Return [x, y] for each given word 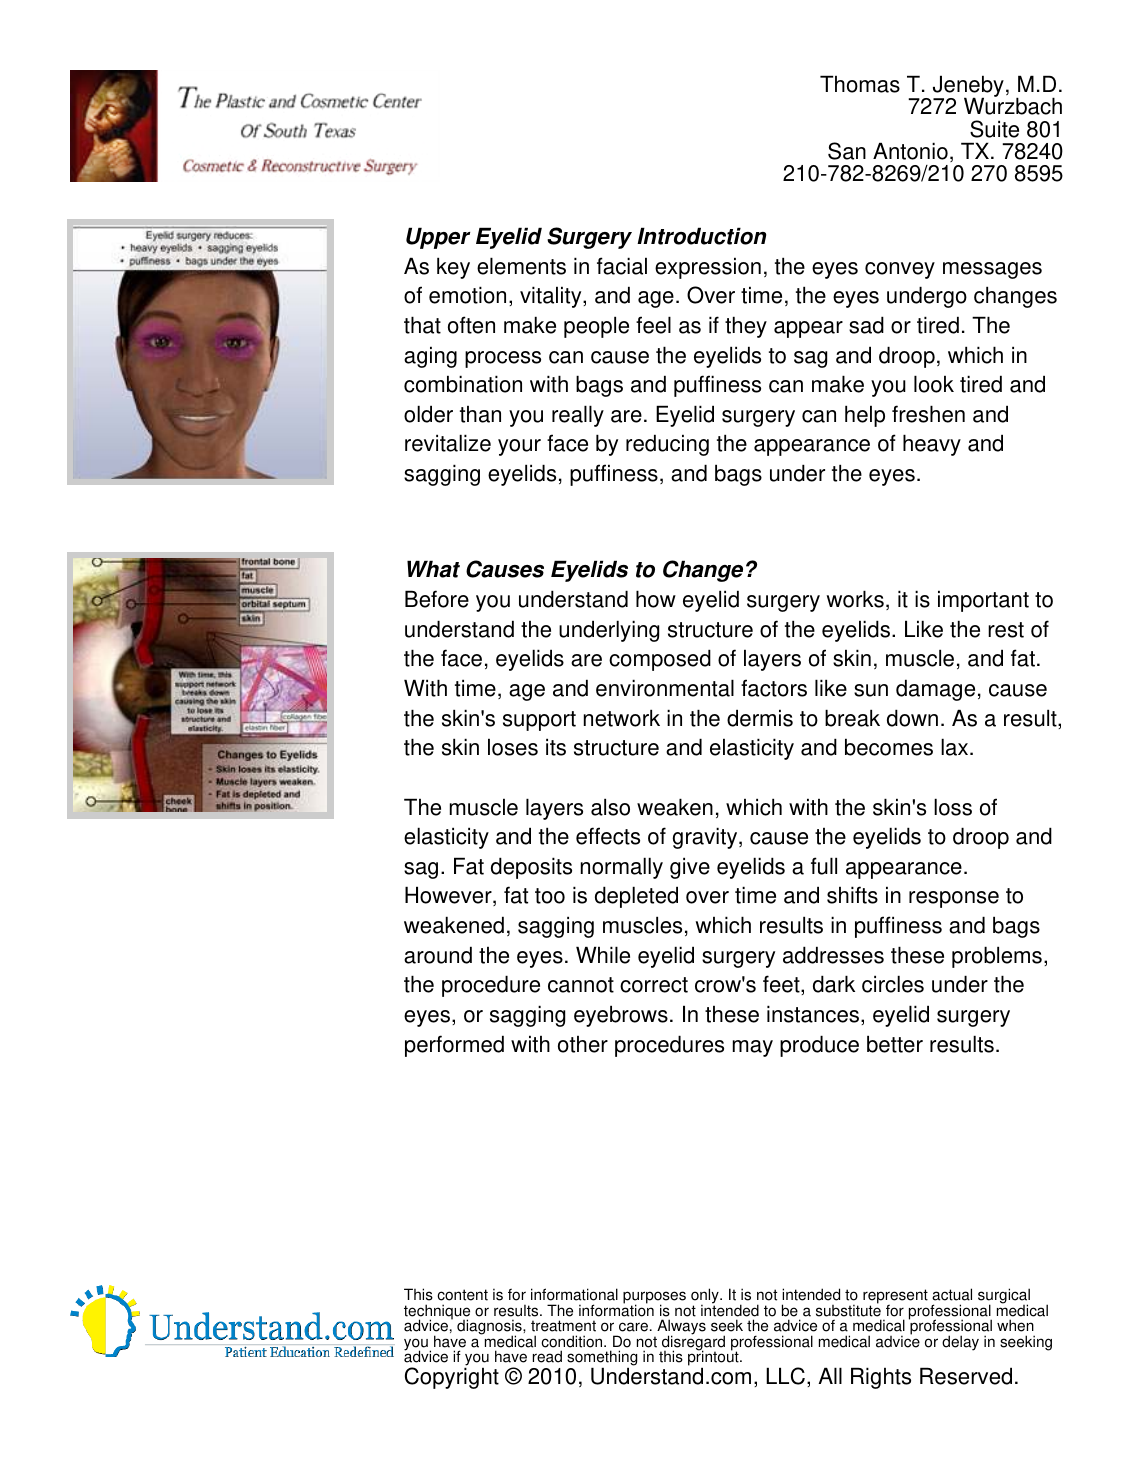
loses [513, 747]
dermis [760, 718]
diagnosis [490, 1328]
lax [956, 747]
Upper [438, 238]
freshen [928, 414]
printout [714, 1359]
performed [454, 1046]
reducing [667, 445]
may [753, 1048]
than [480, 414]
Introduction [701, 236]
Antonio [910, 151]
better [895, 1044]
